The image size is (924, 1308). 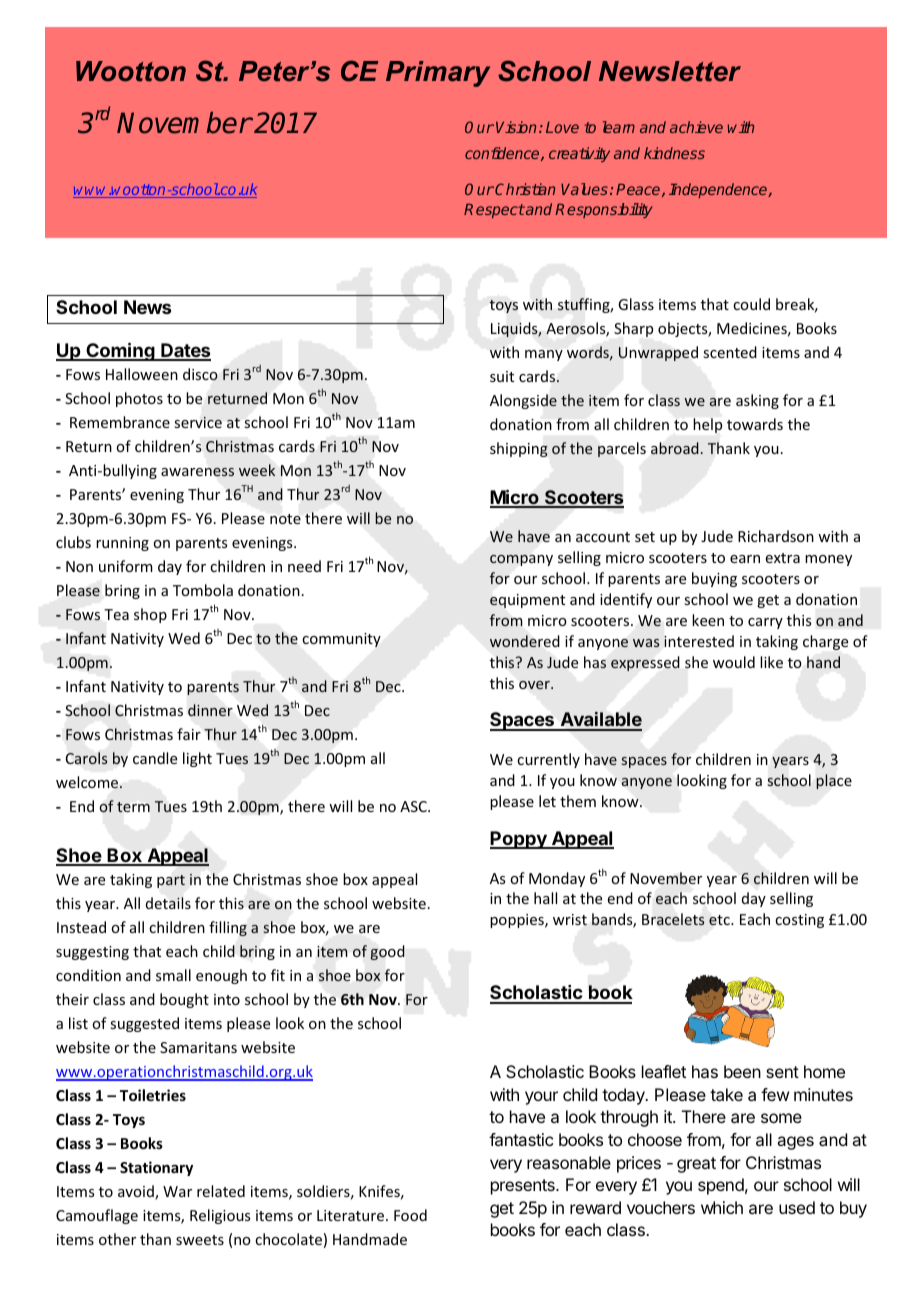 What do you see at coordinates (137, 1192) in the image?
I see `avoid` at bounding box center [137, 1192].
